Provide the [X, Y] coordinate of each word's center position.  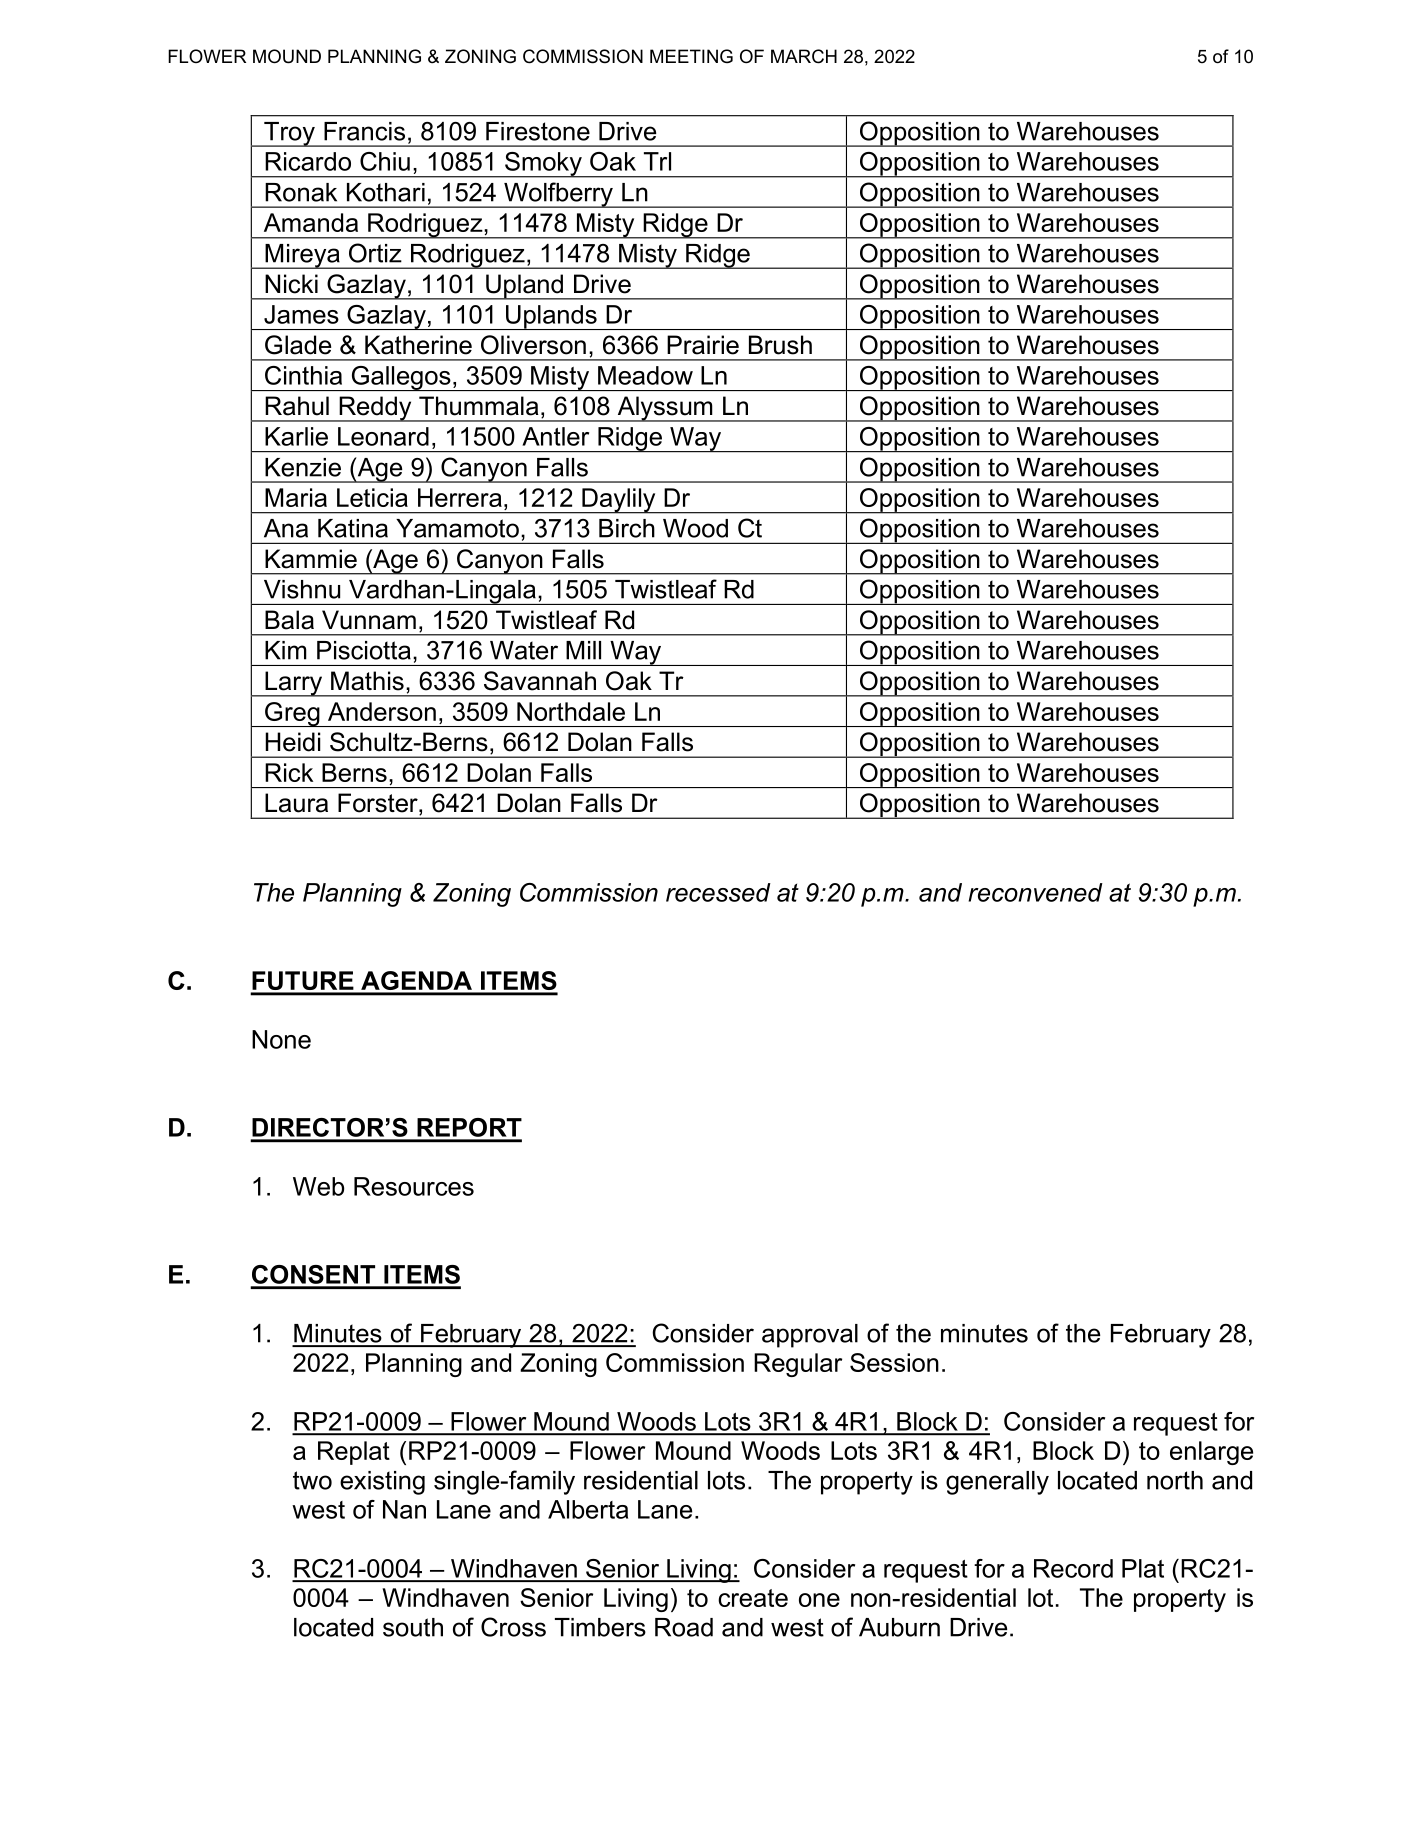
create [753, 1598]
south [413, 1627]
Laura [296, 803]
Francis [364, 131]
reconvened [1035, 892]
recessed [718, 892]
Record [1073, 1568]
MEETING [691, 56]
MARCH [804, 56]
